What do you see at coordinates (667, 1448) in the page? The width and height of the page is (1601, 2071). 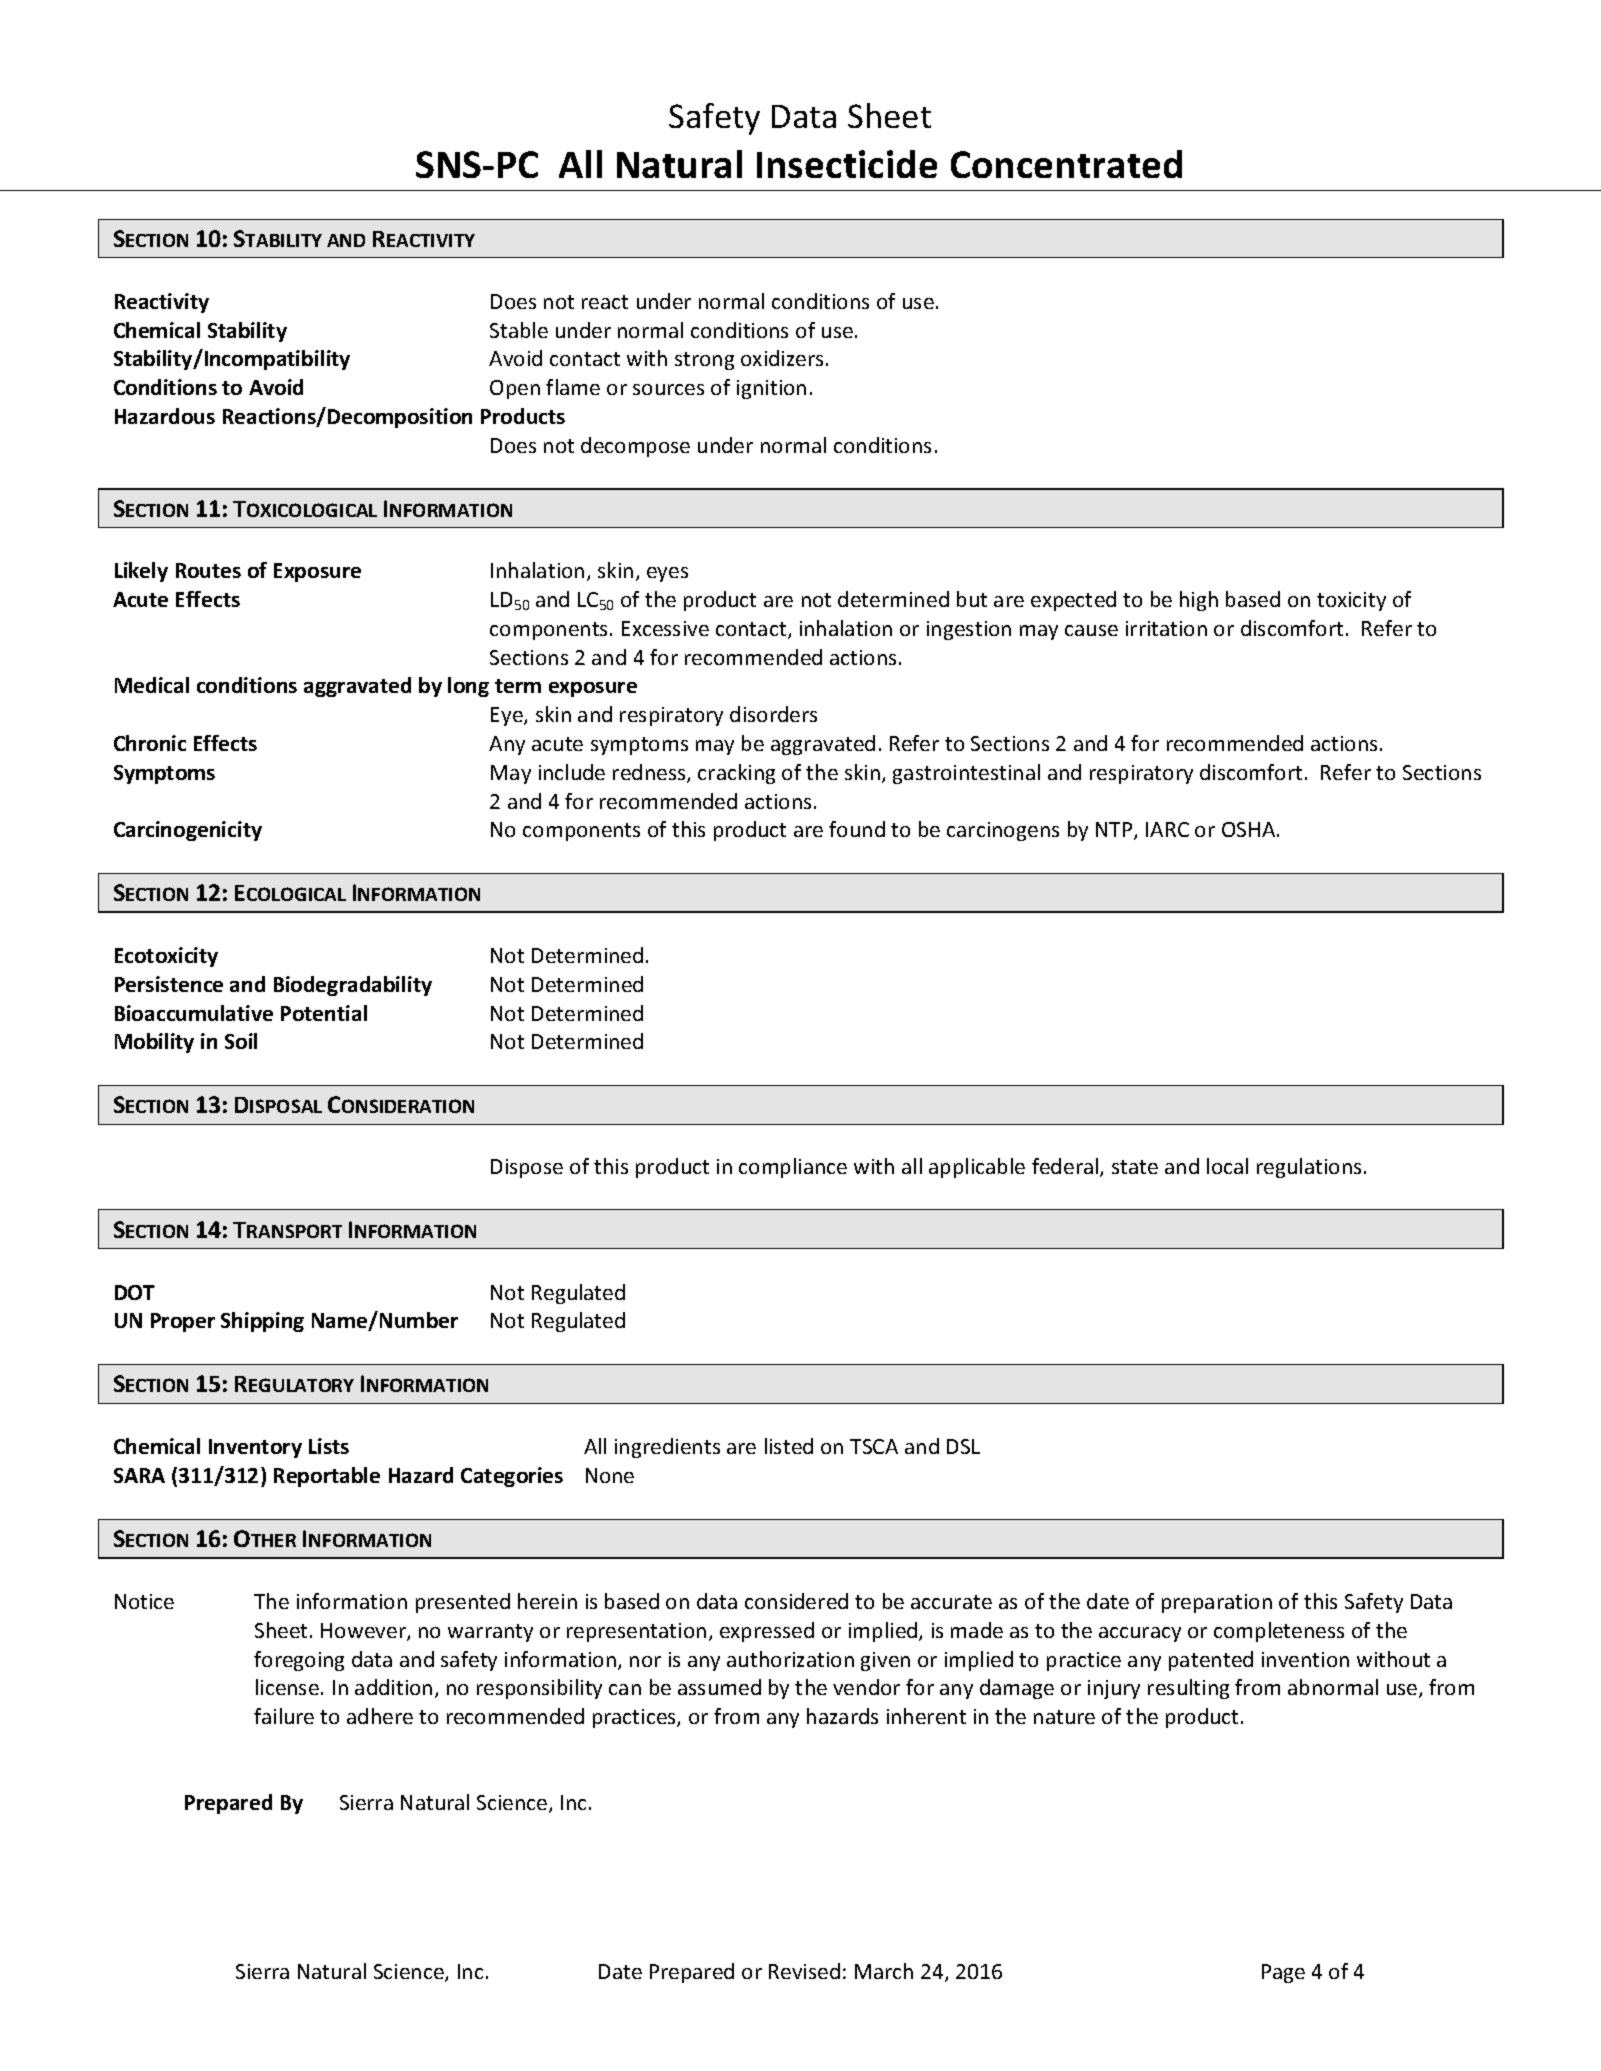 I see `ingredients` at bounding box center [667, 1448].
